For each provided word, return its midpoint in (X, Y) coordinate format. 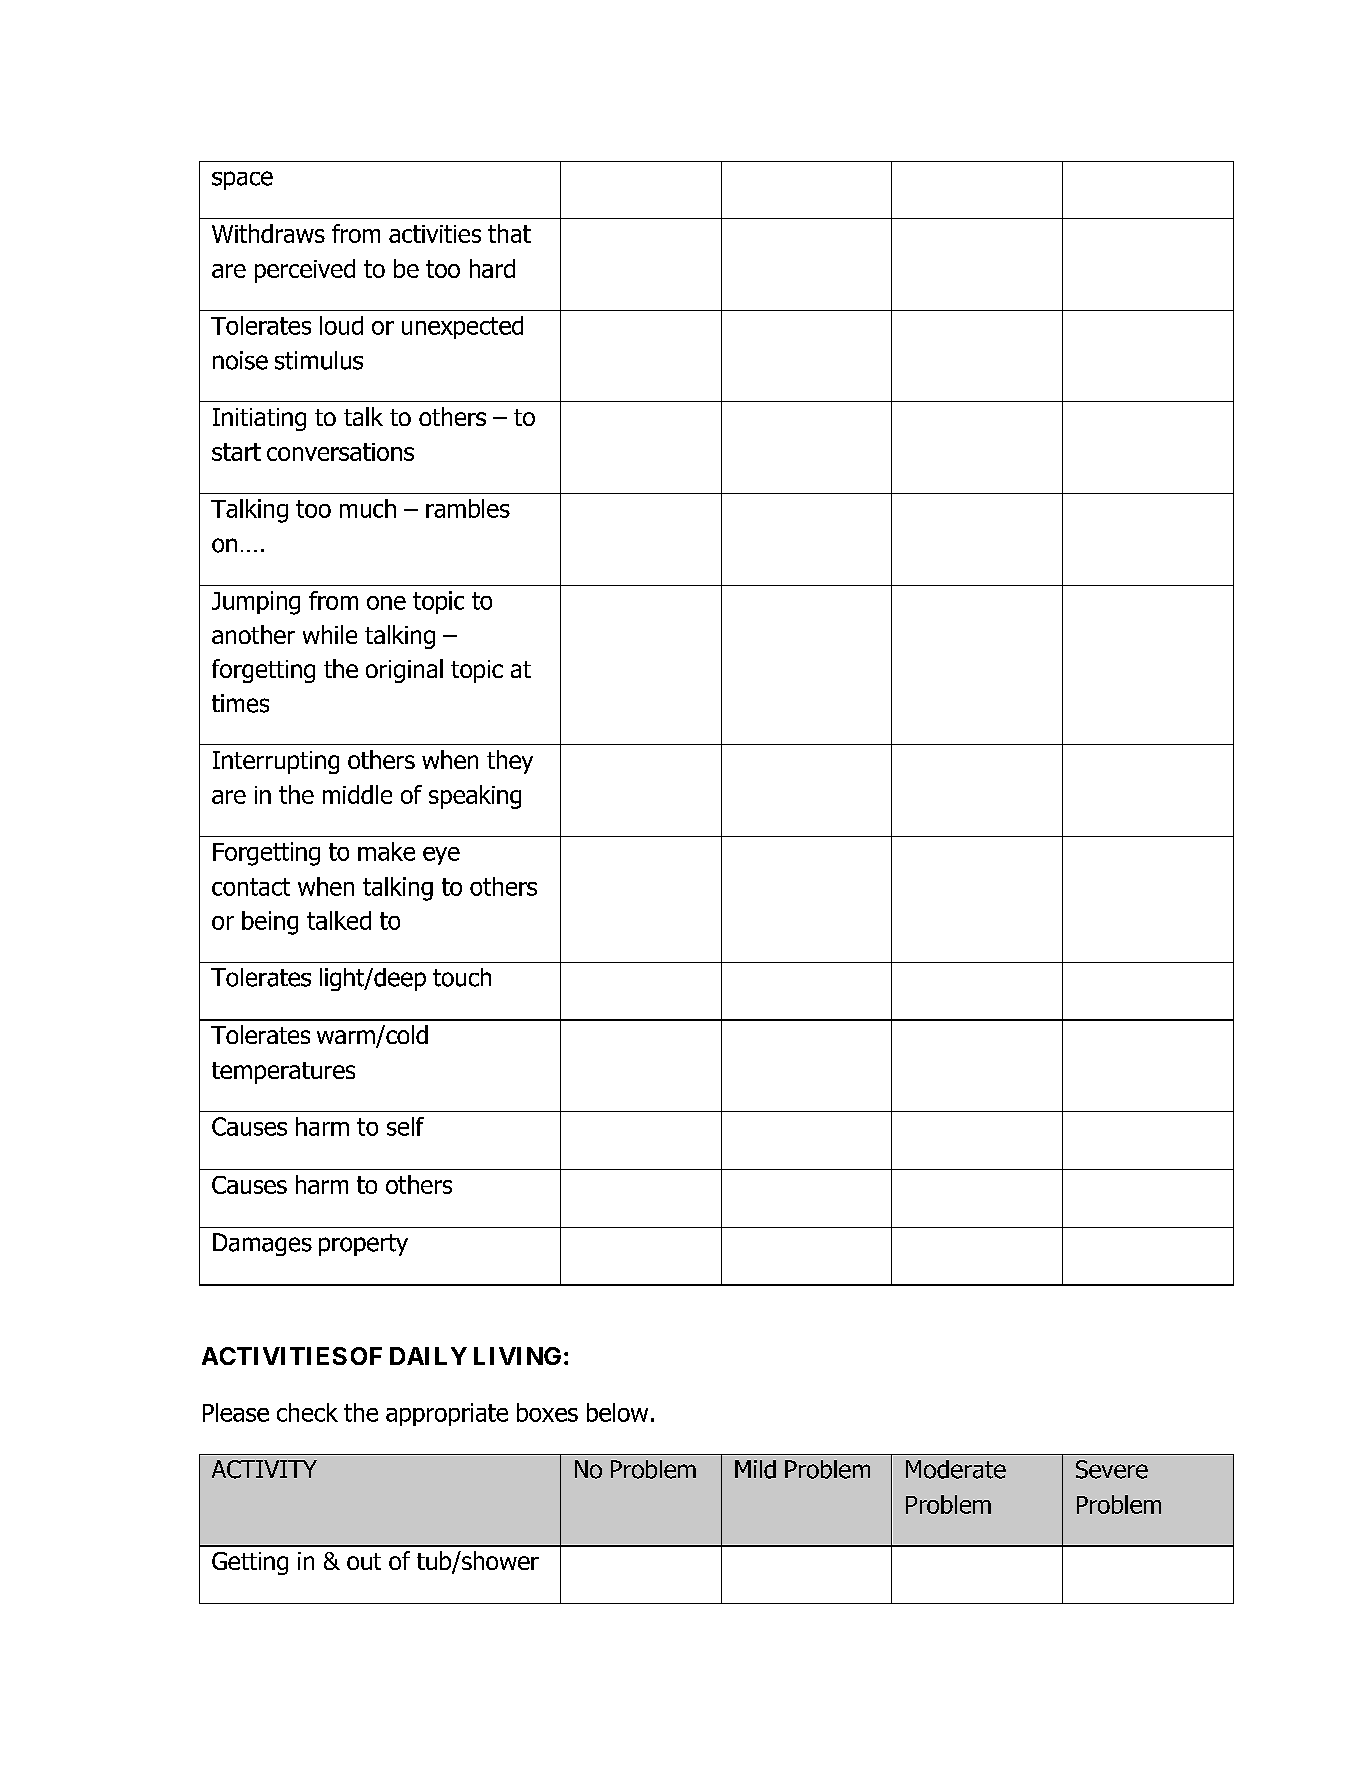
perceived (305, 271)
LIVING (517, 1356)
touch (462, 977)
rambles (468, 508)
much (368, 508)
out (364, 1561)
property (363, 1245)
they (510, 762)
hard (492, 268)
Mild (755, 1469)
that (509, 233)
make (386, 851)
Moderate (956, 1469)
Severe (1112, 1469)
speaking (475, 797)
